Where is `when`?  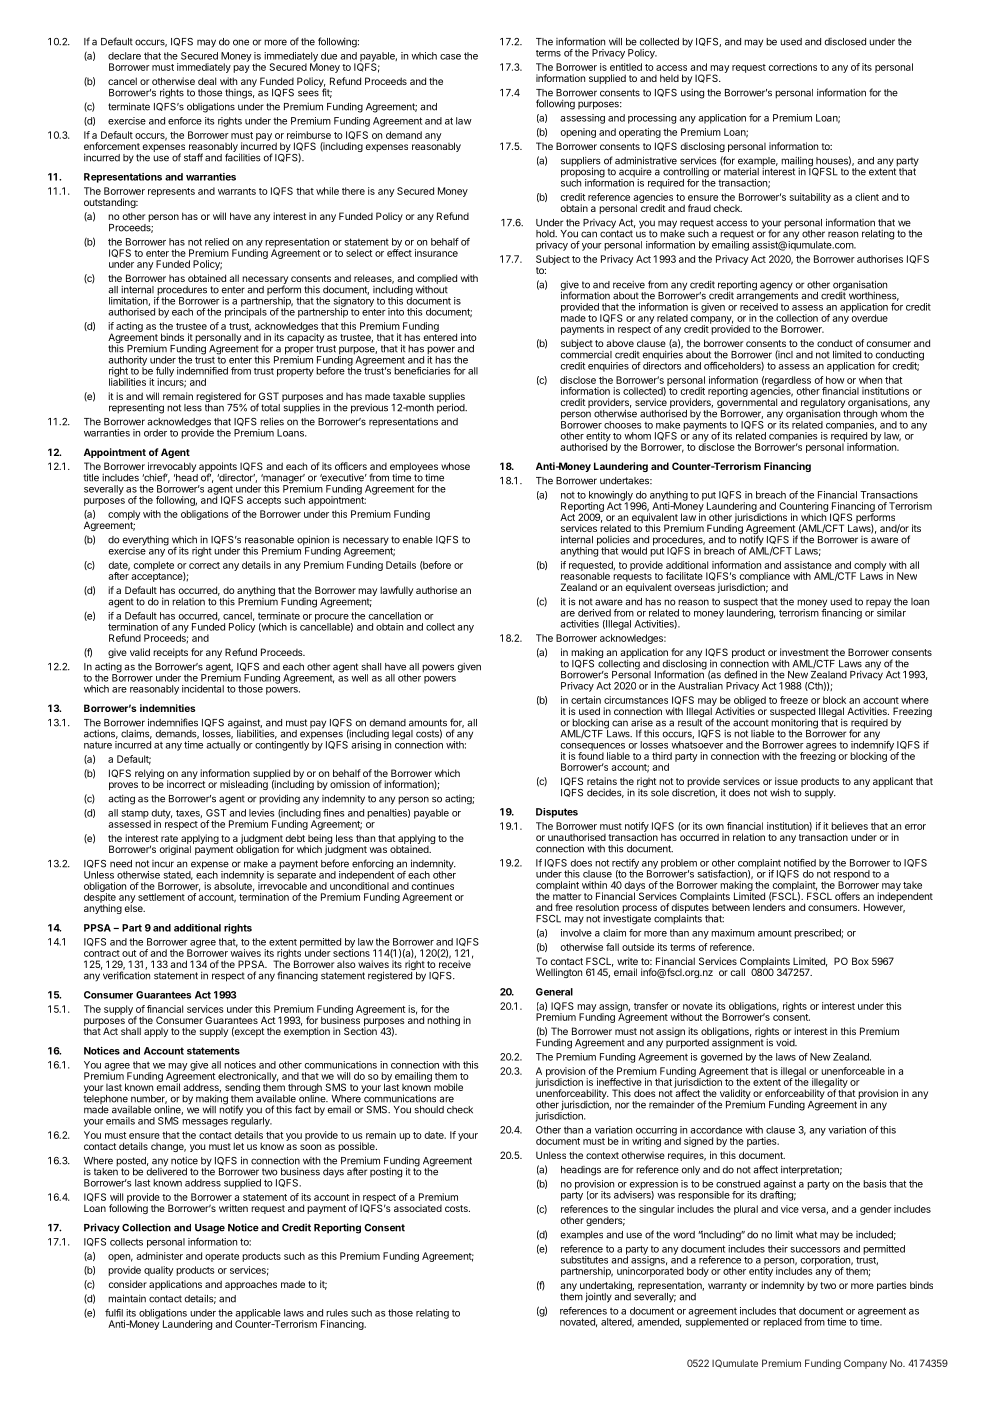
when is located at coordinates (870, 380).
